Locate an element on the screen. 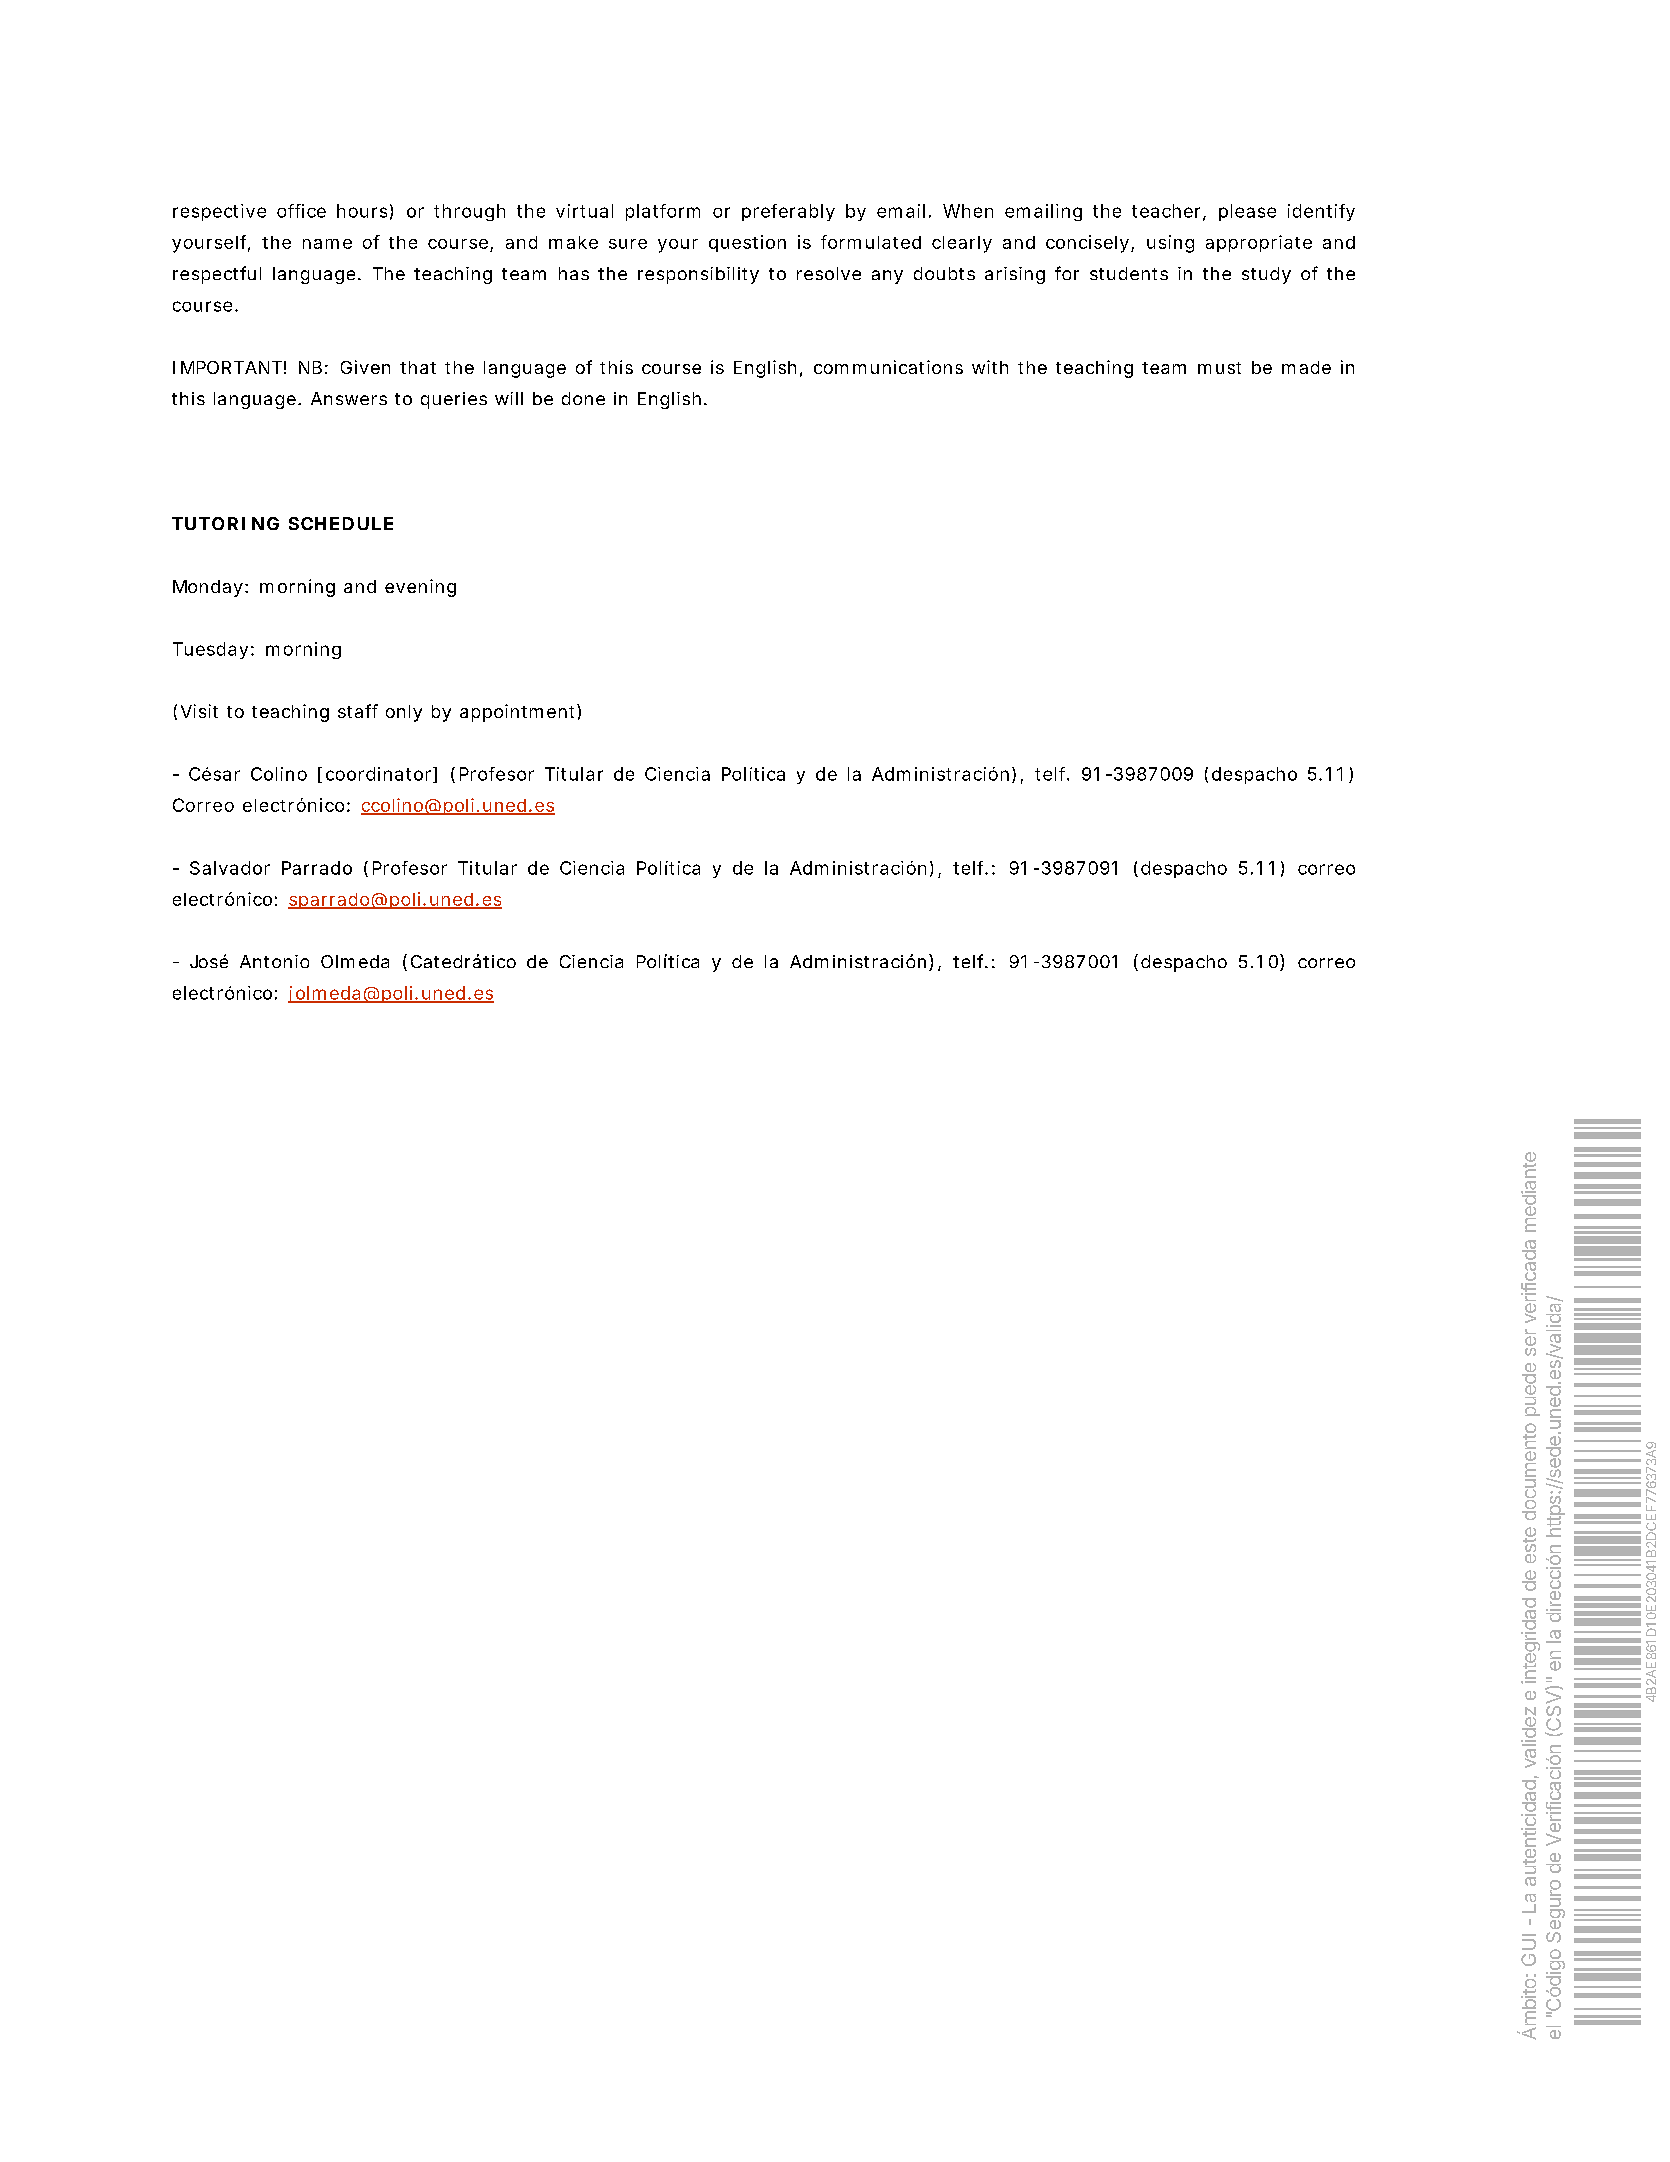  SCHEDULE is located at coordinates (341, 523).
